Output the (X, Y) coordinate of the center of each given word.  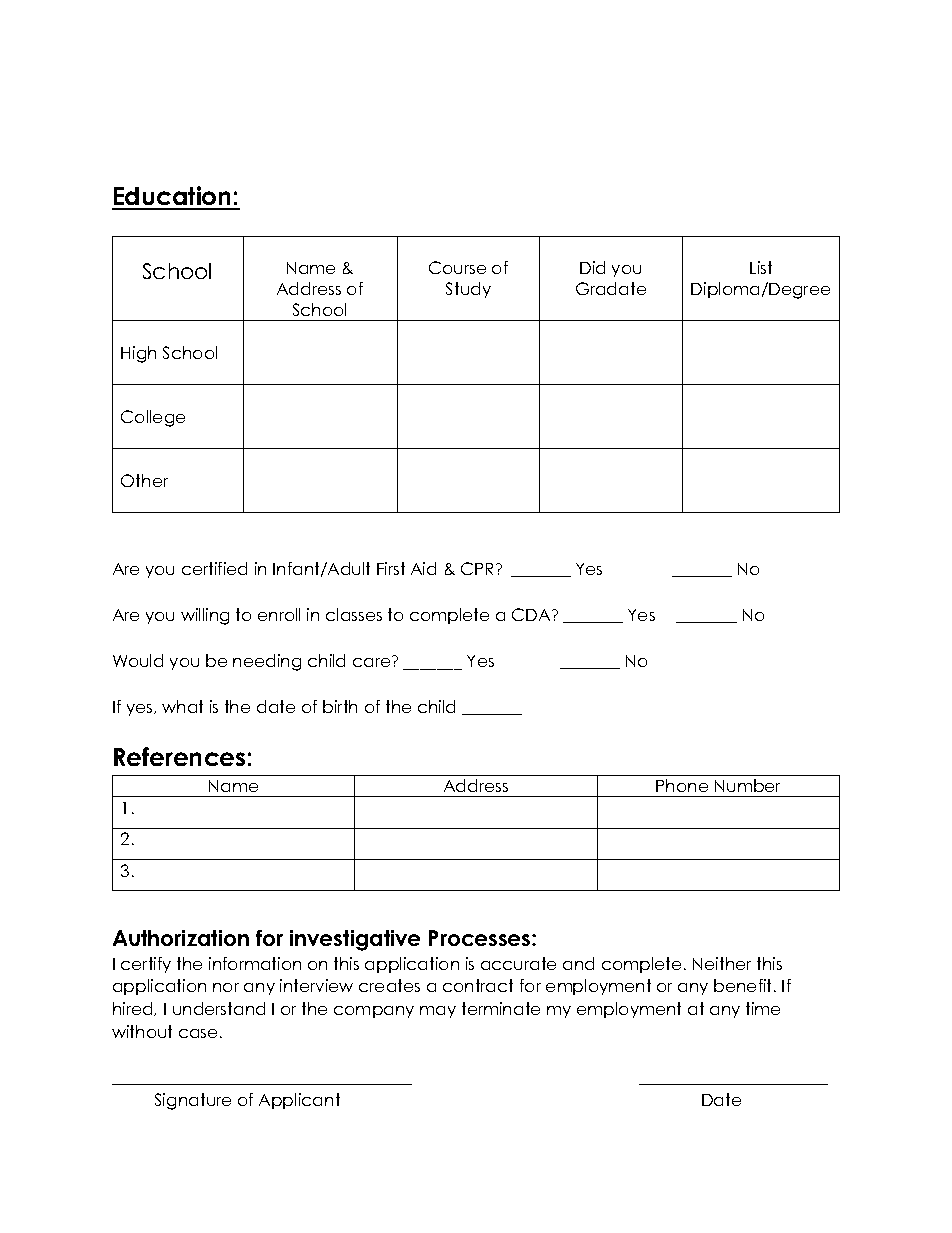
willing (205, 616)
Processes (481, 938)
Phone (682, 785)
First (391, 568)
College (153, 418)
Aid (423, 568)
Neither (722, 963)
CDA (532, 614)
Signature (193, 1101)
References (179, 756)
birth (340, 706)
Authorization (181, 938)
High (138, 354)
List (761, 267)
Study (468, 290)
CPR (479, 568)
